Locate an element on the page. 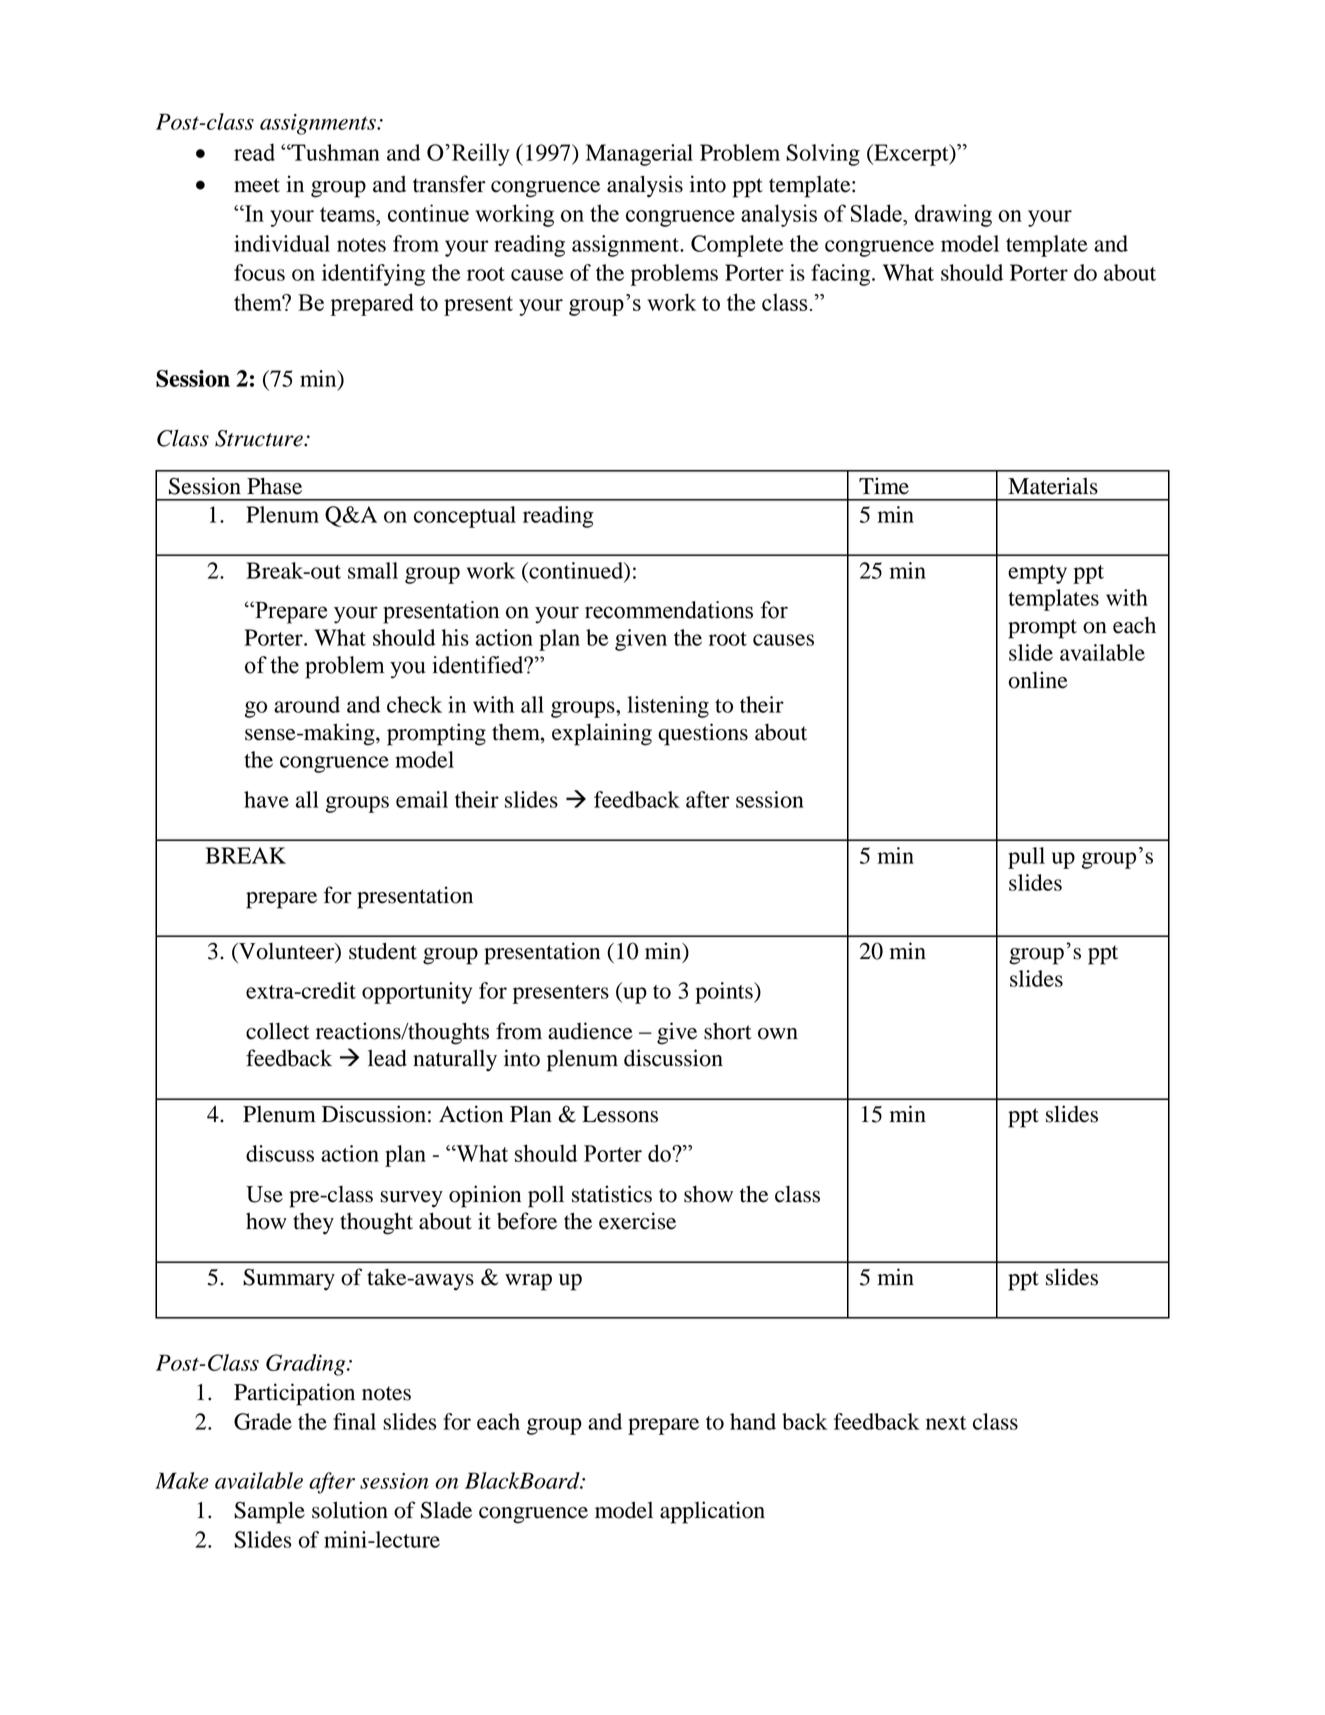 This page has width=1325, height=1715. Sample is located at coordinates (269, 1512).
